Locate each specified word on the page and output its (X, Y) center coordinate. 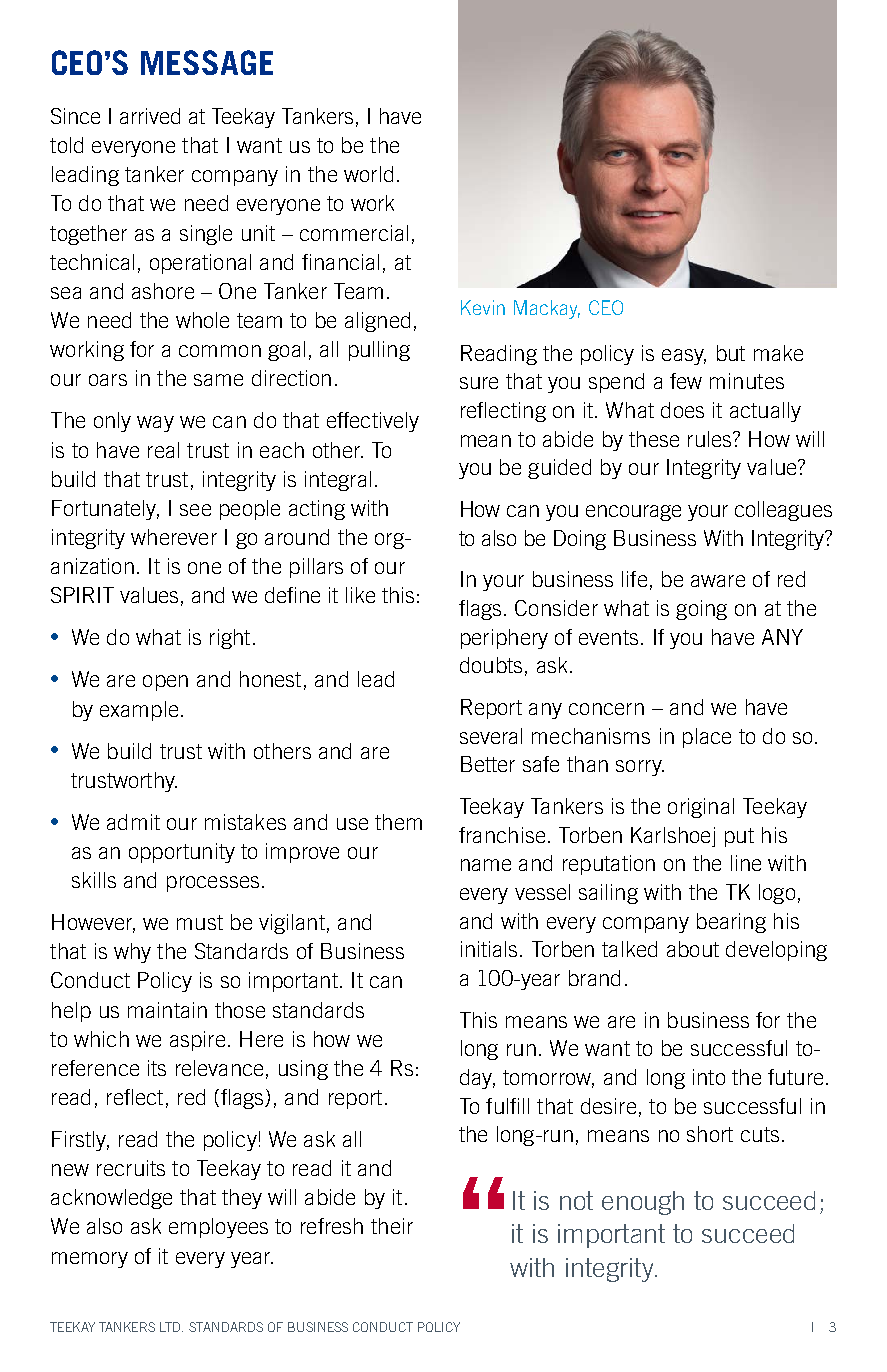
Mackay (547, 309)
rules (711, 439)
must (200, 922)
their (392, 1226)
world (368, 174)
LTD (171, 1327)
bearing (731, 923)
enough (643, 1203)
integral (338, 481)
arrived (150, 116)
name (486, 865)
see (195, 510)
